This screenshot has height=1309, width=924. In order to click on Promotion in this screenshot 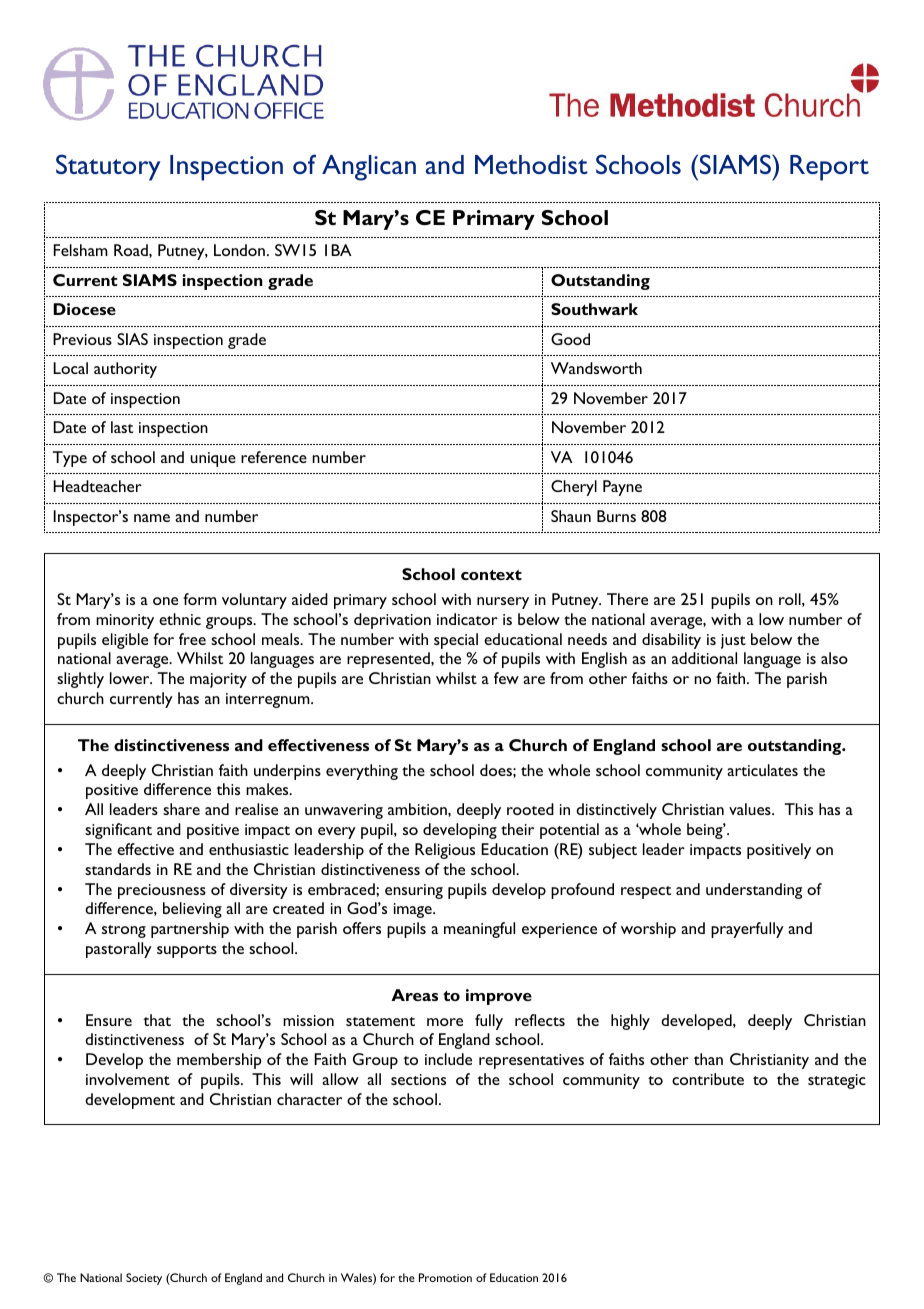, I will do `click(445, 1277)`.
